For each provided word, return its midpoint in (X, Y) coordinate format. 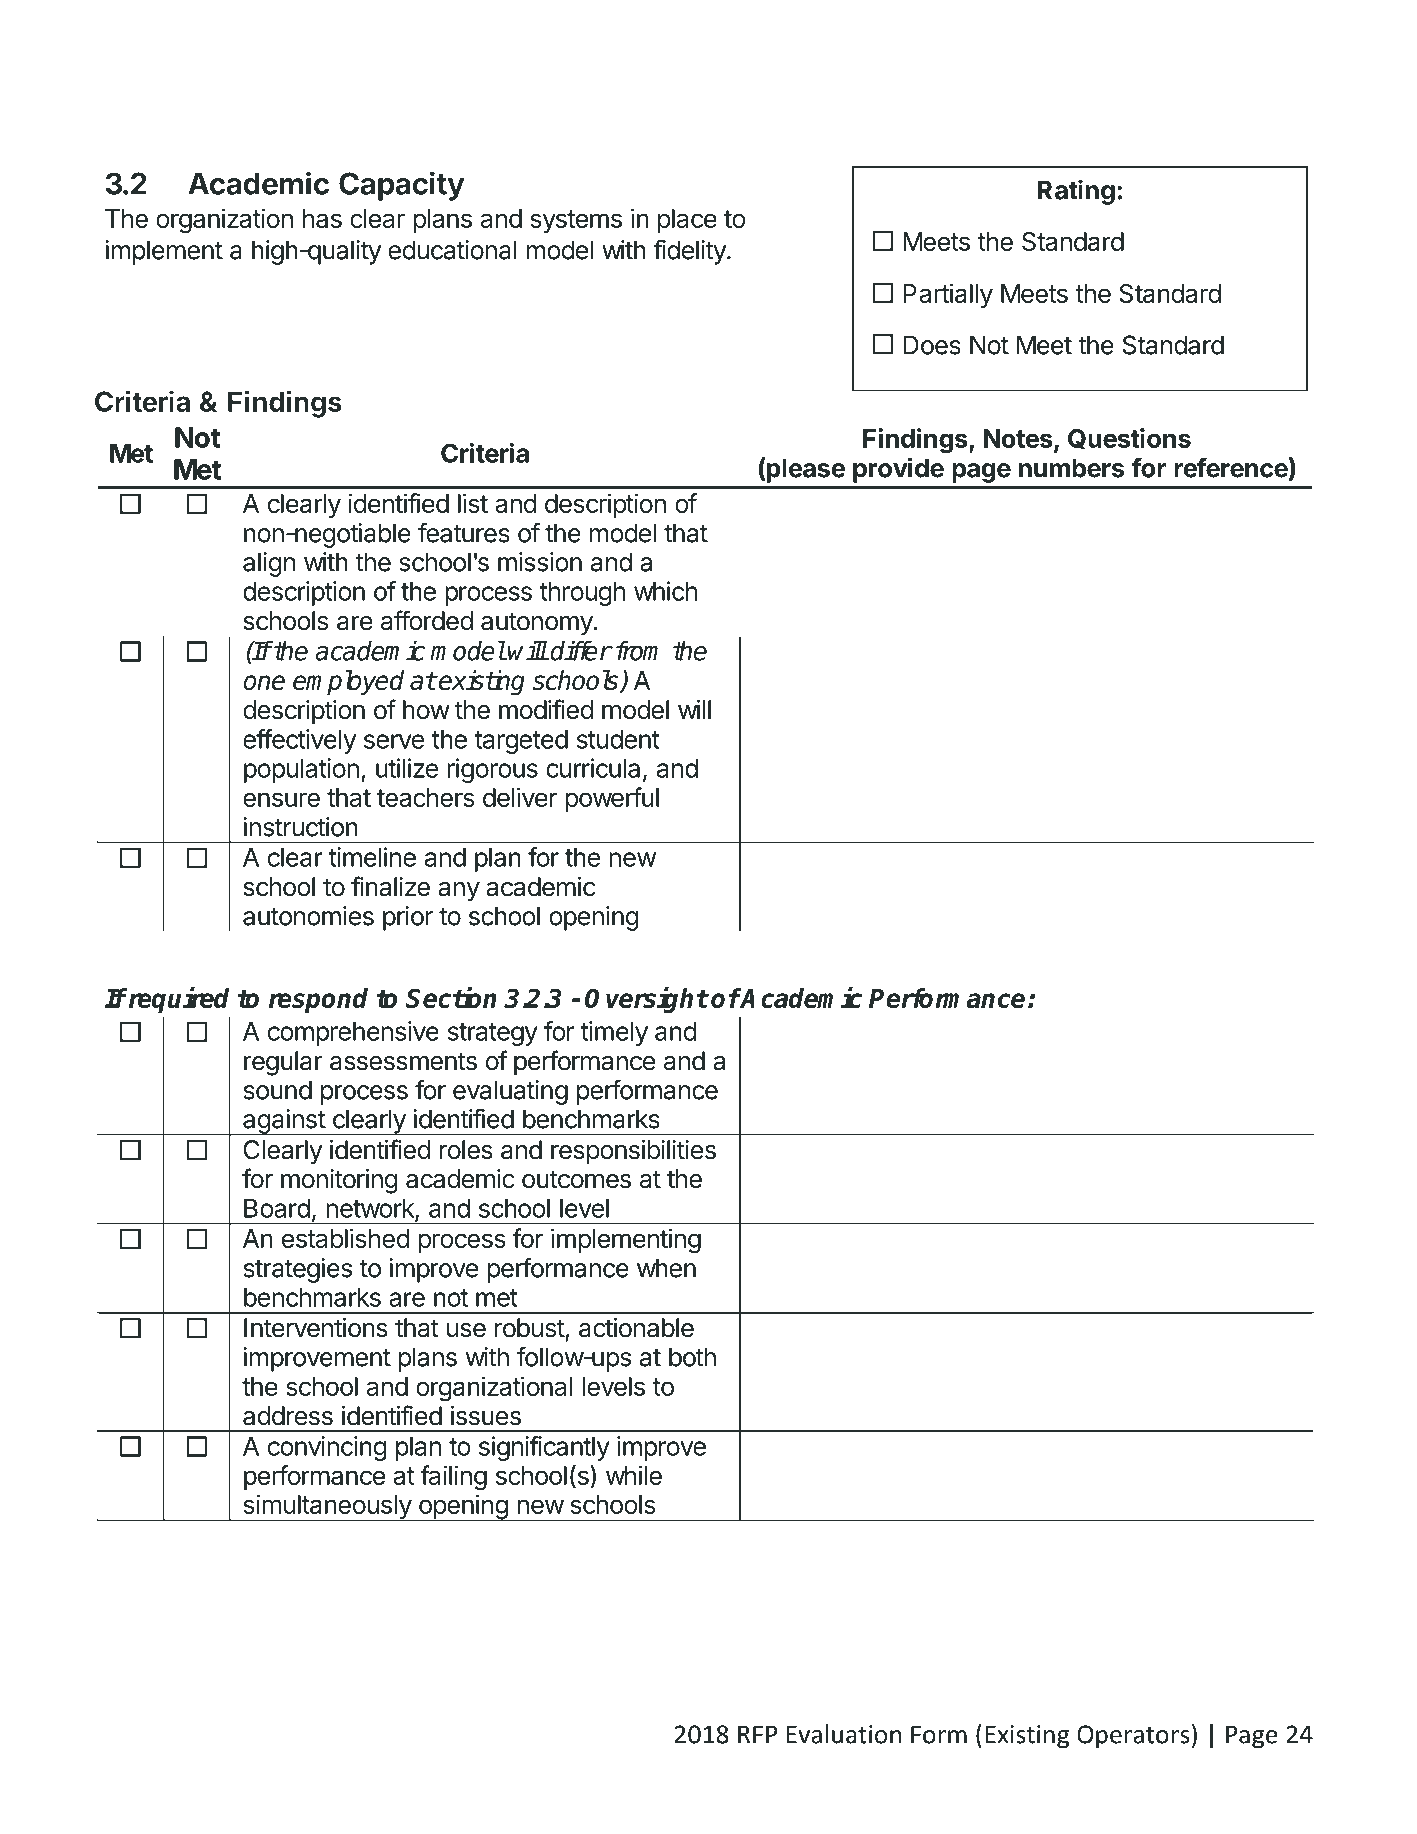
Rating (1076, 192)
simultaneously (327, 1507)
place (687, 221)
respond (318, 1000)
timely (614, 1033)
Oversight (646, 1000)
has (322, 218)
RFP (757, 1734)
